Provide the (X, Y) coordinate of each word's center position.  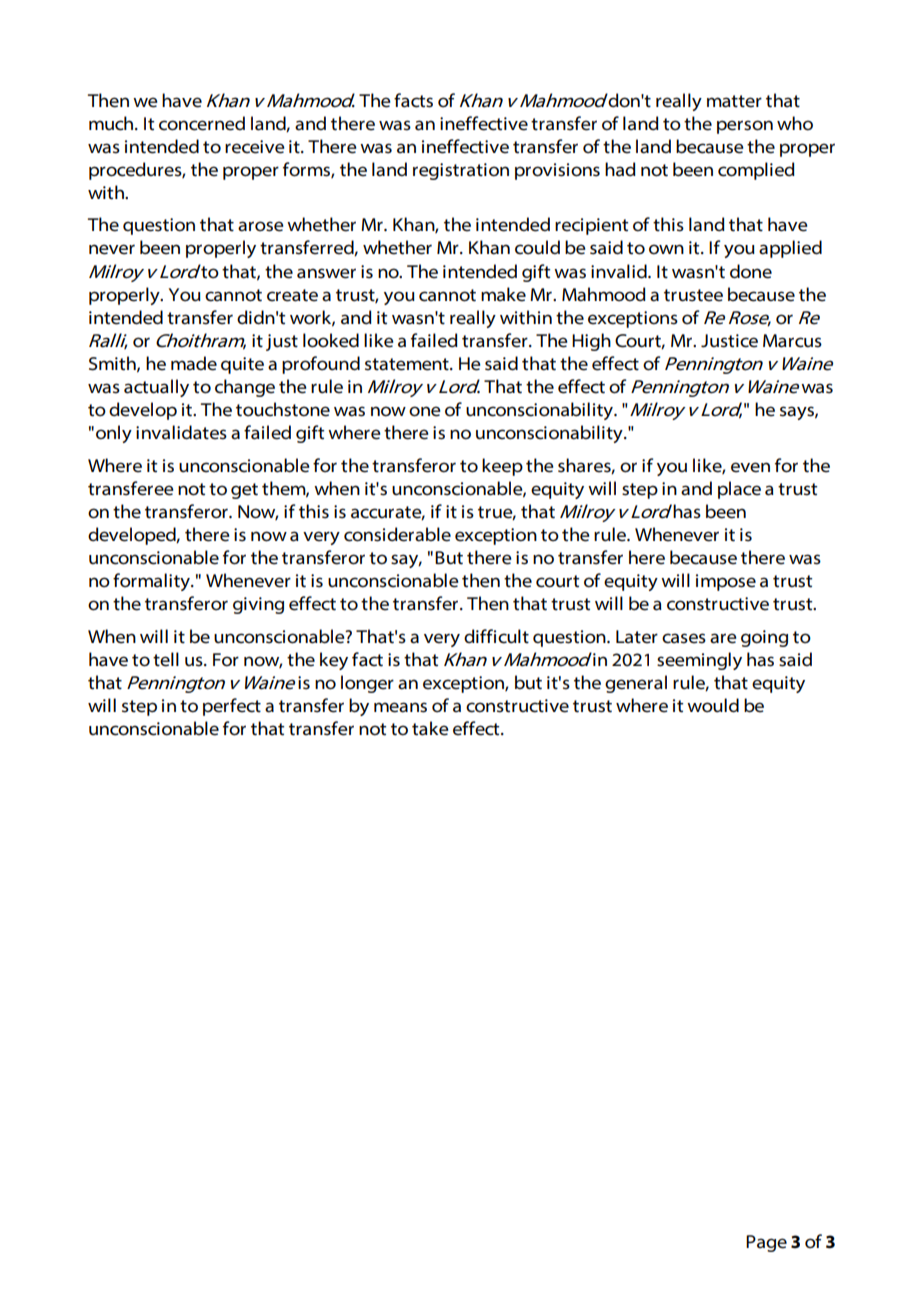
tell (166, 659)
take (430, 728)
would (713, 705)
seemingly (699, 661)
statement (408, 364)
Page (766, 1243)
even (750, 467)
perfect (232, 707)
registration (461, 171)
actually (156, 388)
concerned (202, 123)
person (745, 127)
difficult (496, 636)
